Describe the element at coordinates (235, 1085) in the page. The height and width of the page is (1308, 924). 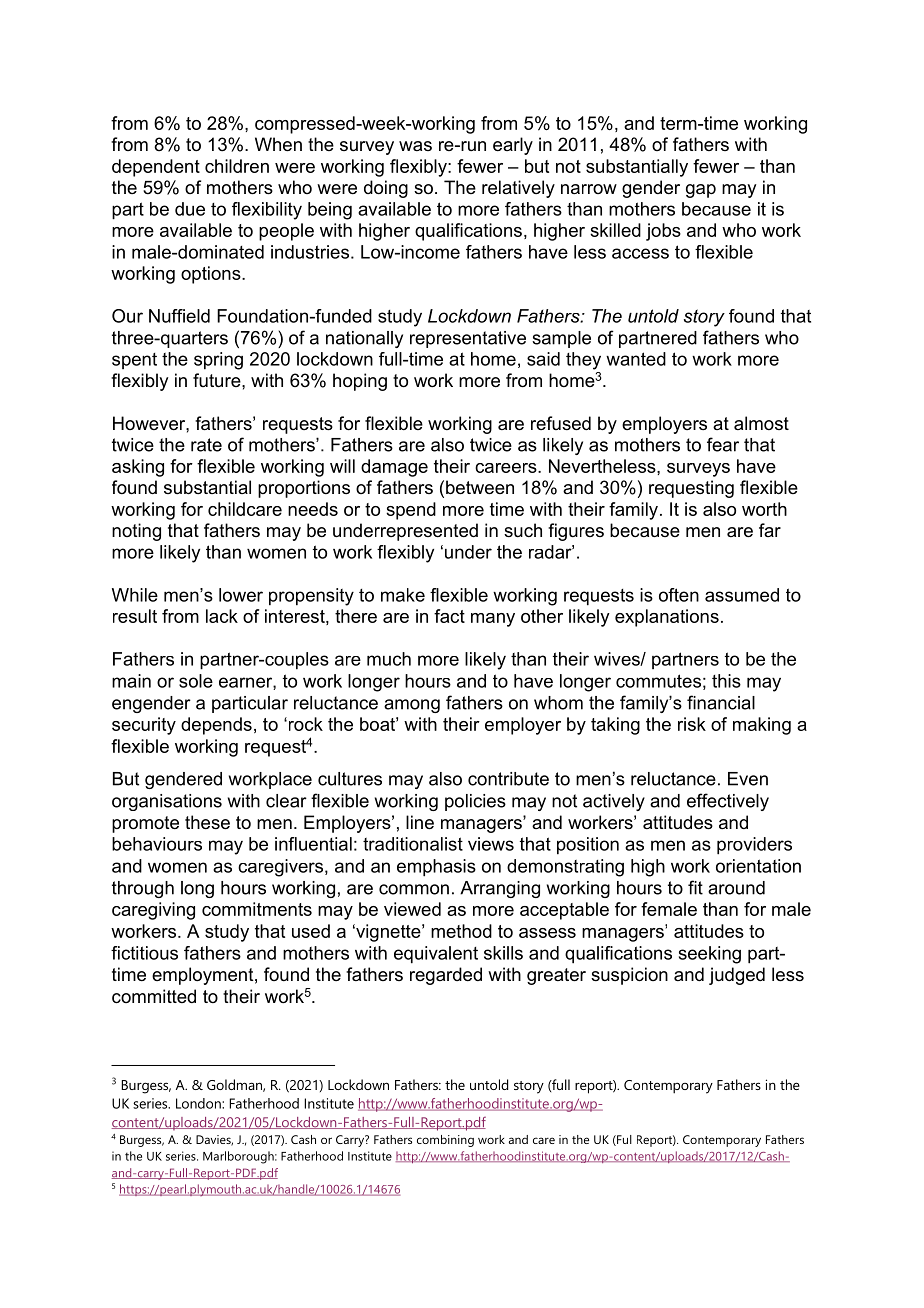
I see `Goldman` at that location.
